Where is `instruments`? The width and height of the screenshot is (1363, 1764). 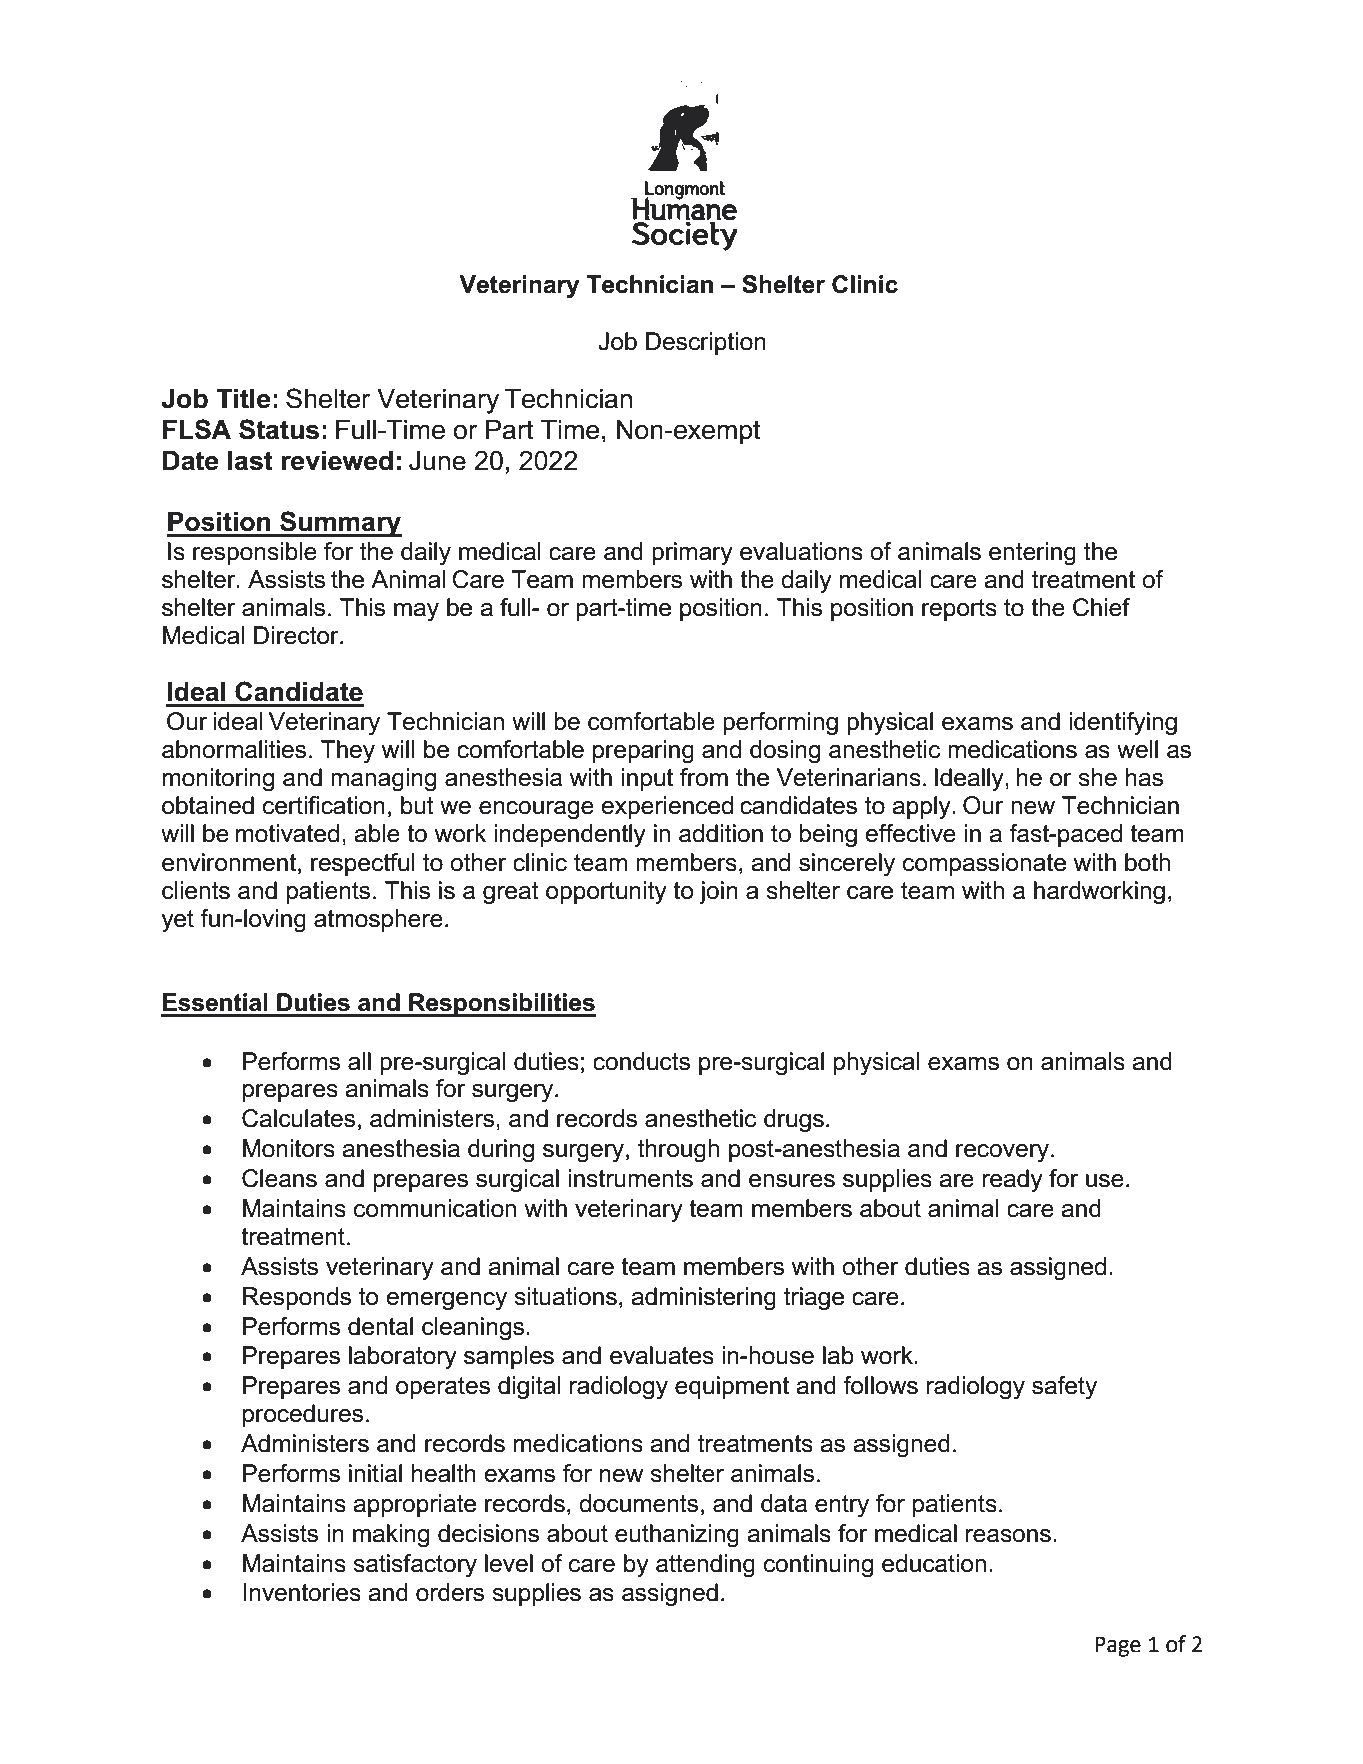 instruments is located at coordinates (630, 1178).
